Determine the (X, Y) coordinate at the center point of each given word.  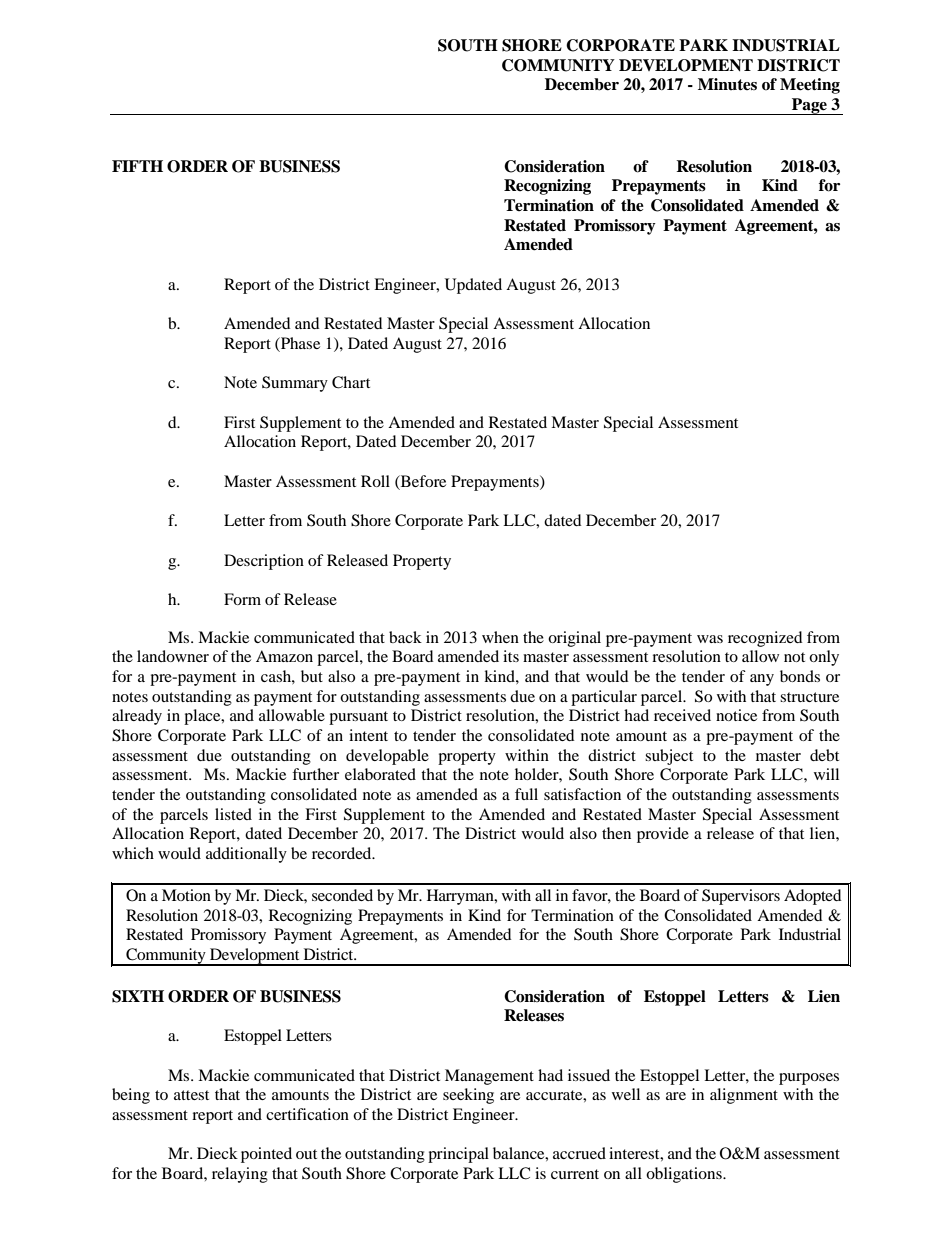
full (526, 794)
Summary (295, 384)
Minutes (727, 84)
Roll (375, 481)
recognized (765, 639)
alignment (744, 1096)
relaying (240, 1175)
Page (809, 106)
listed (233, 814)
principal (458, 1155)
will (826, 774)
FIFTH (137, 166)
